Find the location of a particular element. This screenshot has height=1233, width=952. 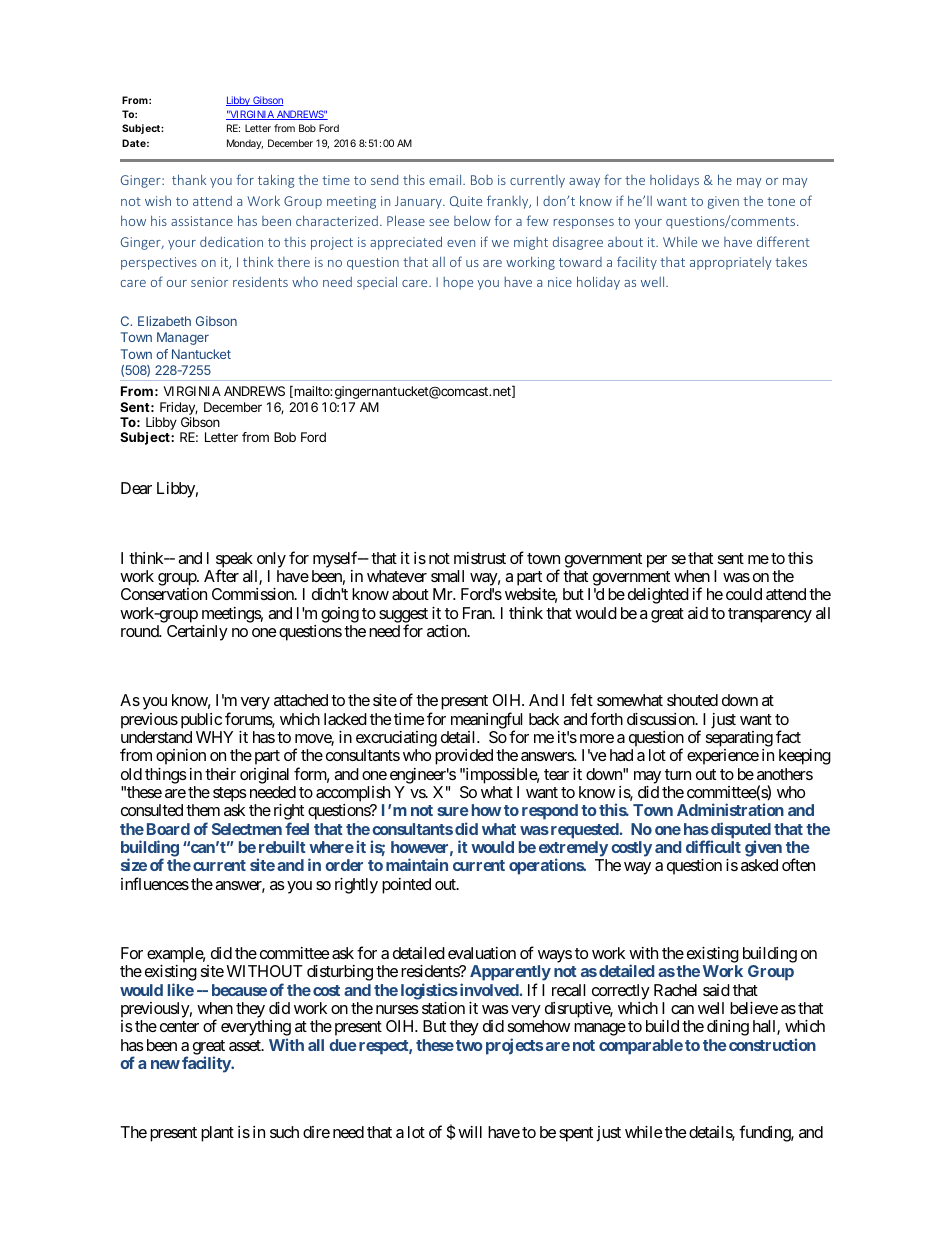

mistrust is located at coordinates (480, 558).
